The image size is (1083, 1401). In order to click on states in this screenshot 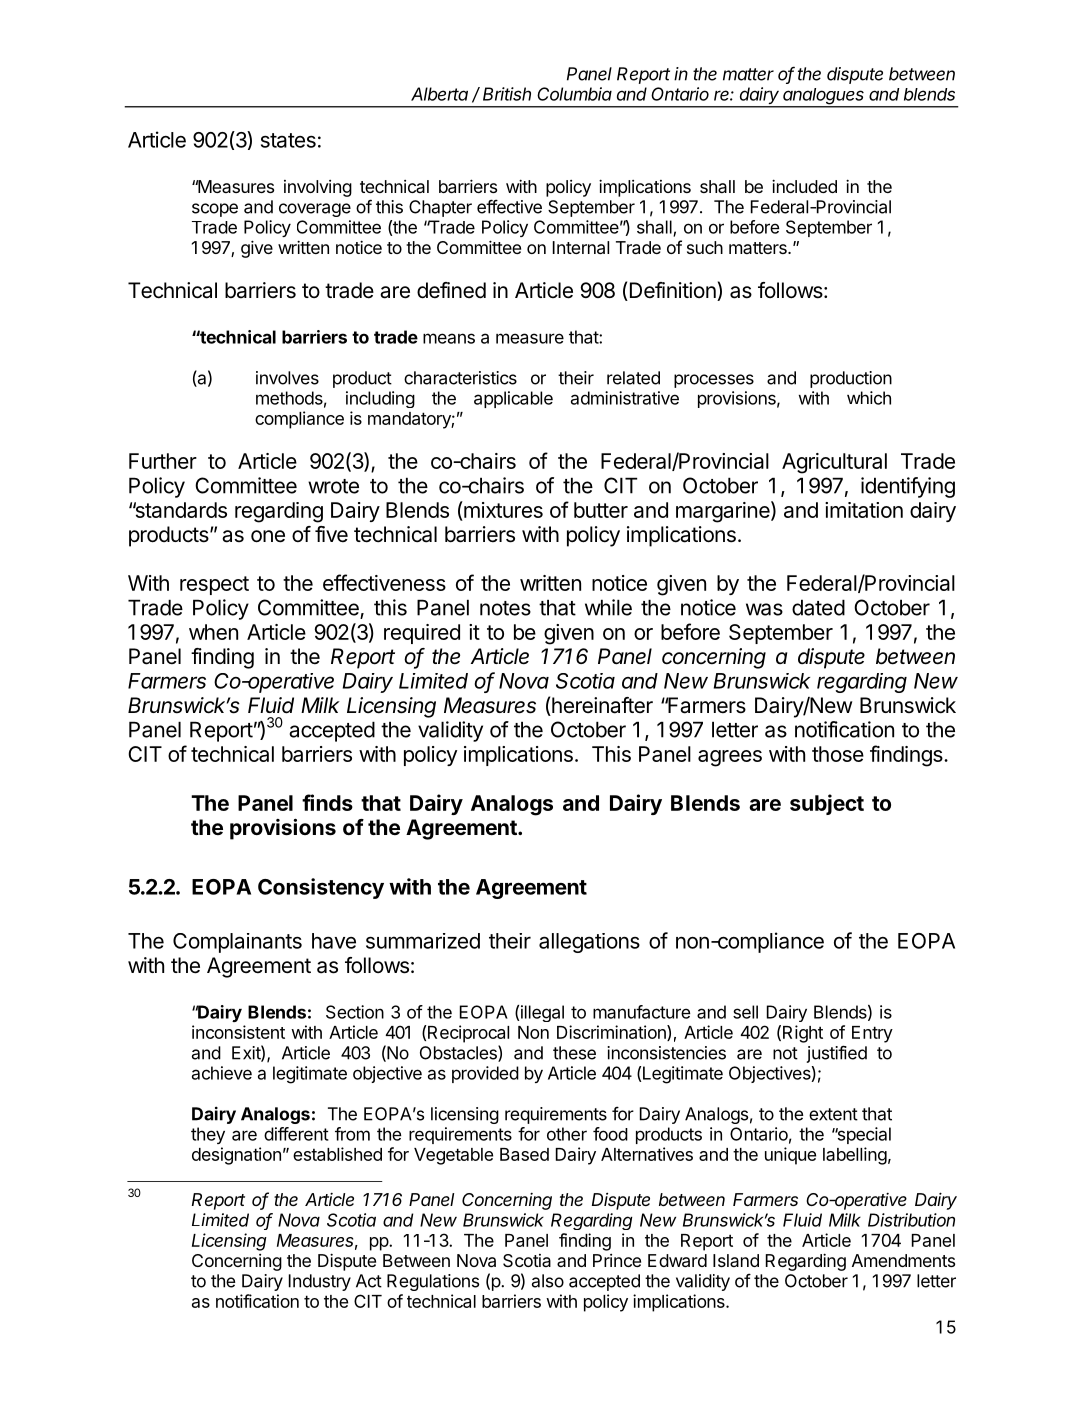, I will do `click(288, 140)`.
